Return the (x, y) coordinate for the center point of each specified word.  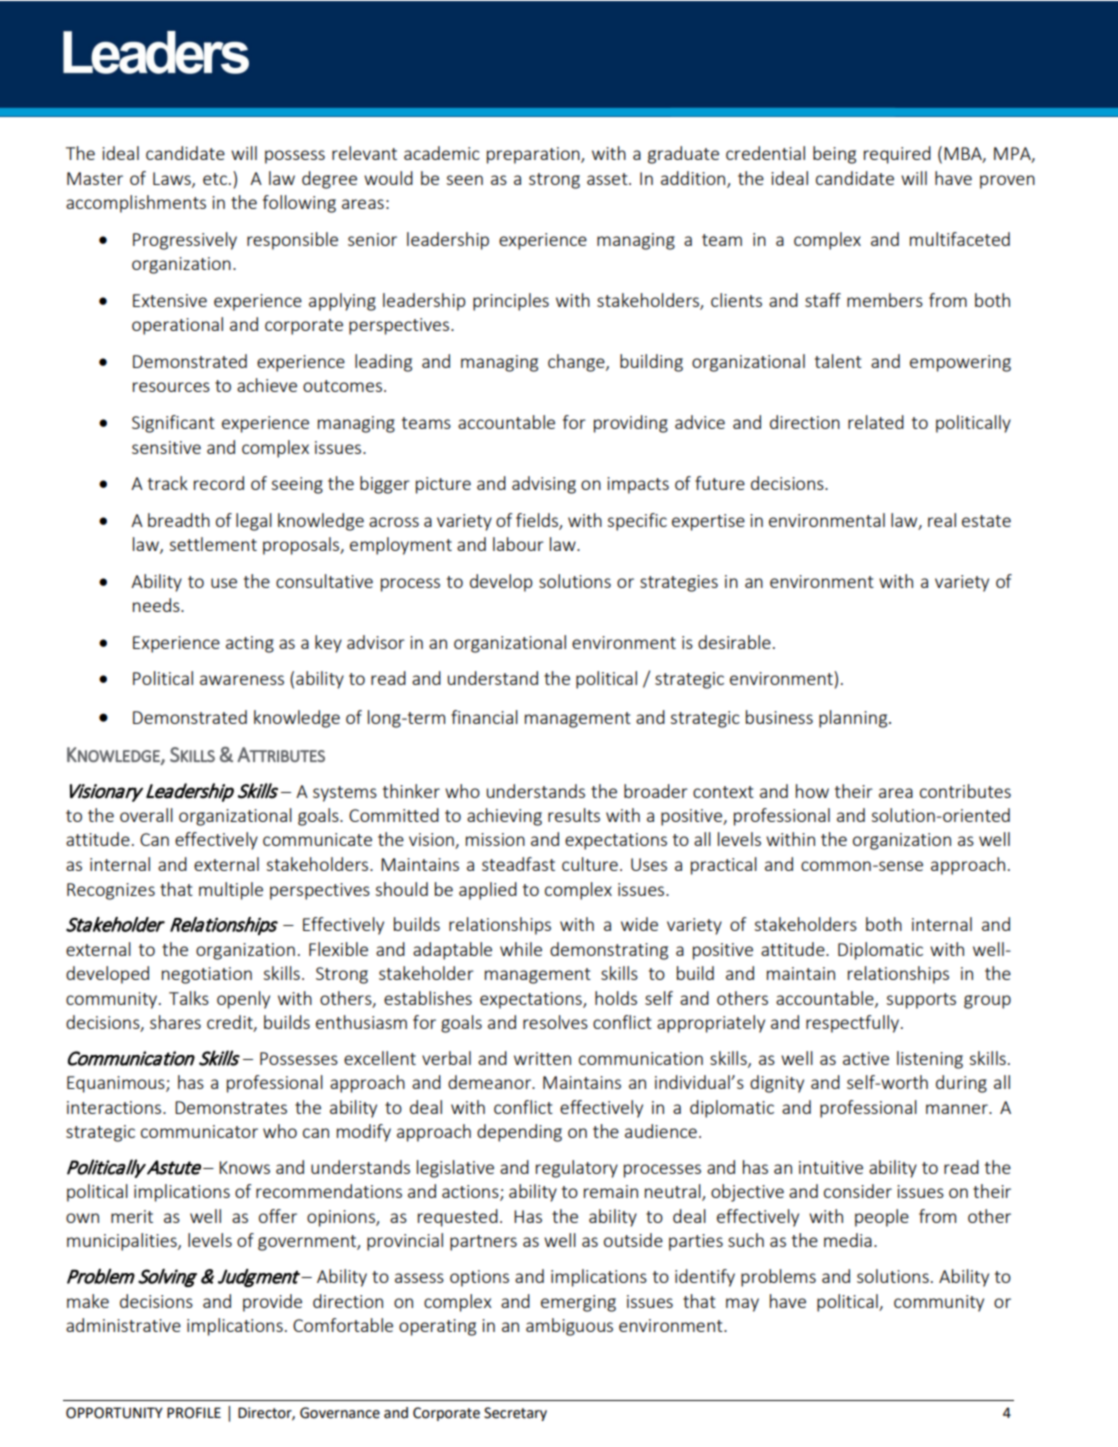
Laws (173, 179)
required (897, 155)
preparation (534, 155)
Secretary (515, 1414)
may (742, 1305)
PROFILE (194, 1413)
